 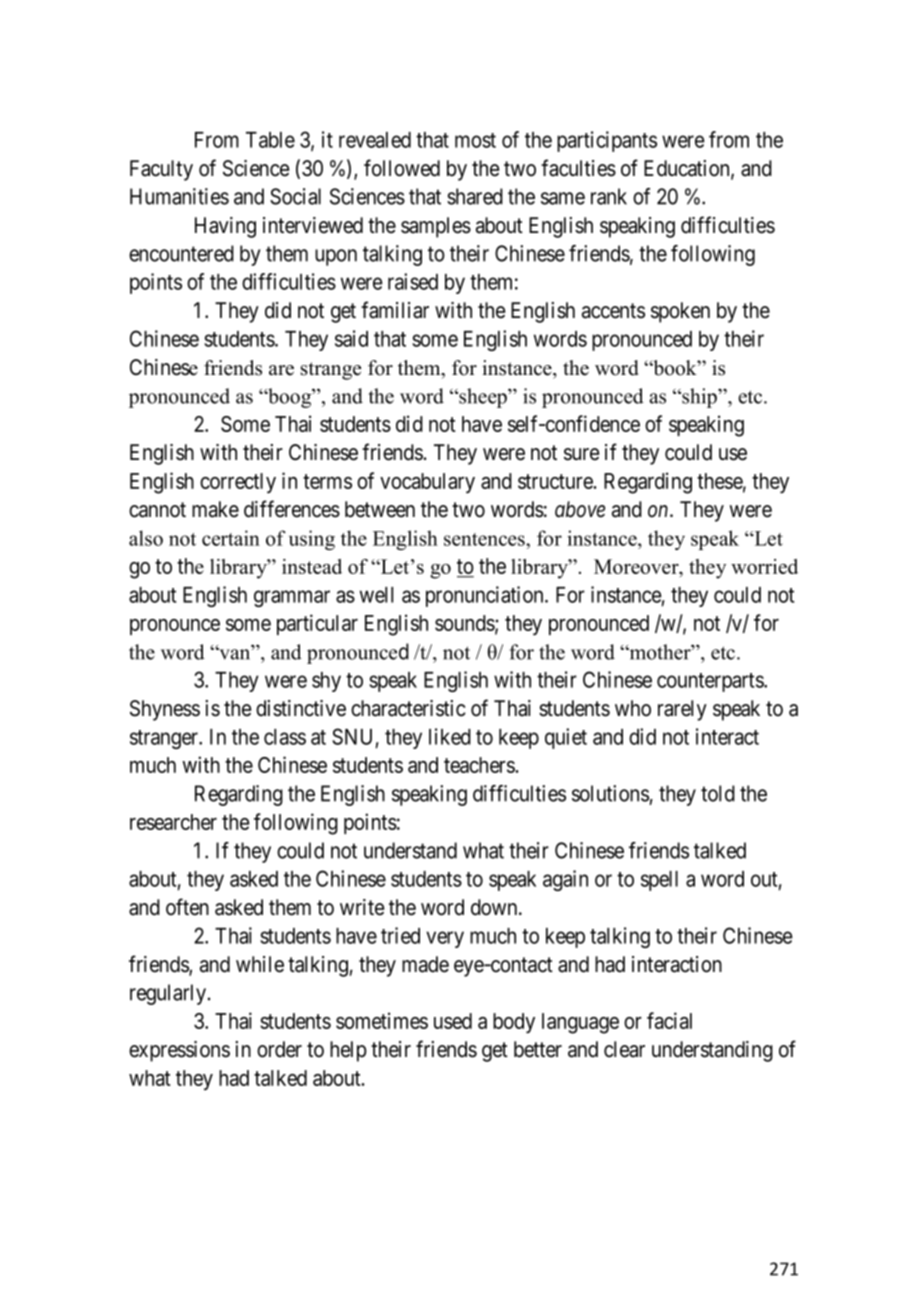 What do you see at coordinates (427, 483) in the screenshot?
I see `vocabulary` at bounding box center [427, 483].
